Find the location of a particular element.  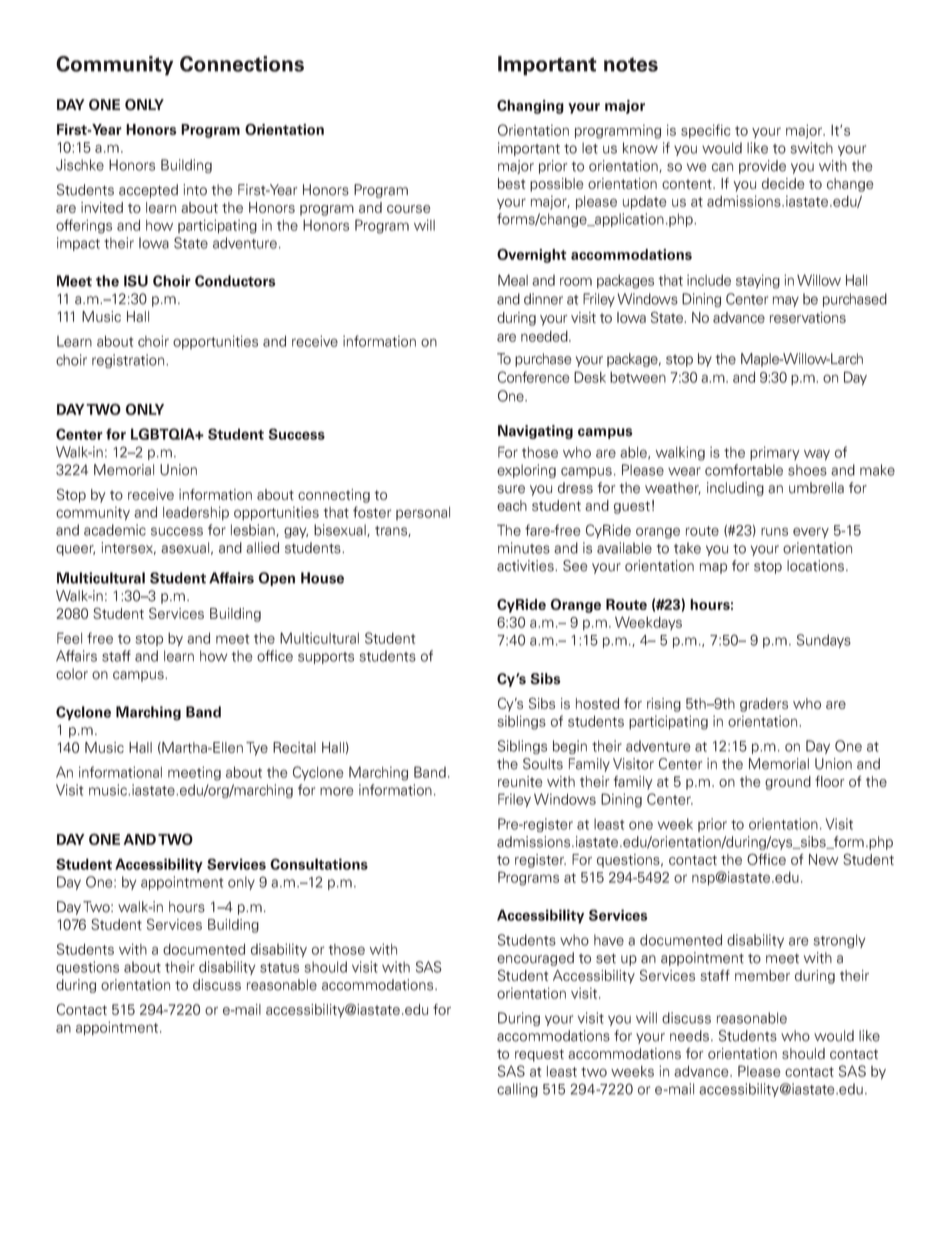

registration is located at coordinates (129, 361).
